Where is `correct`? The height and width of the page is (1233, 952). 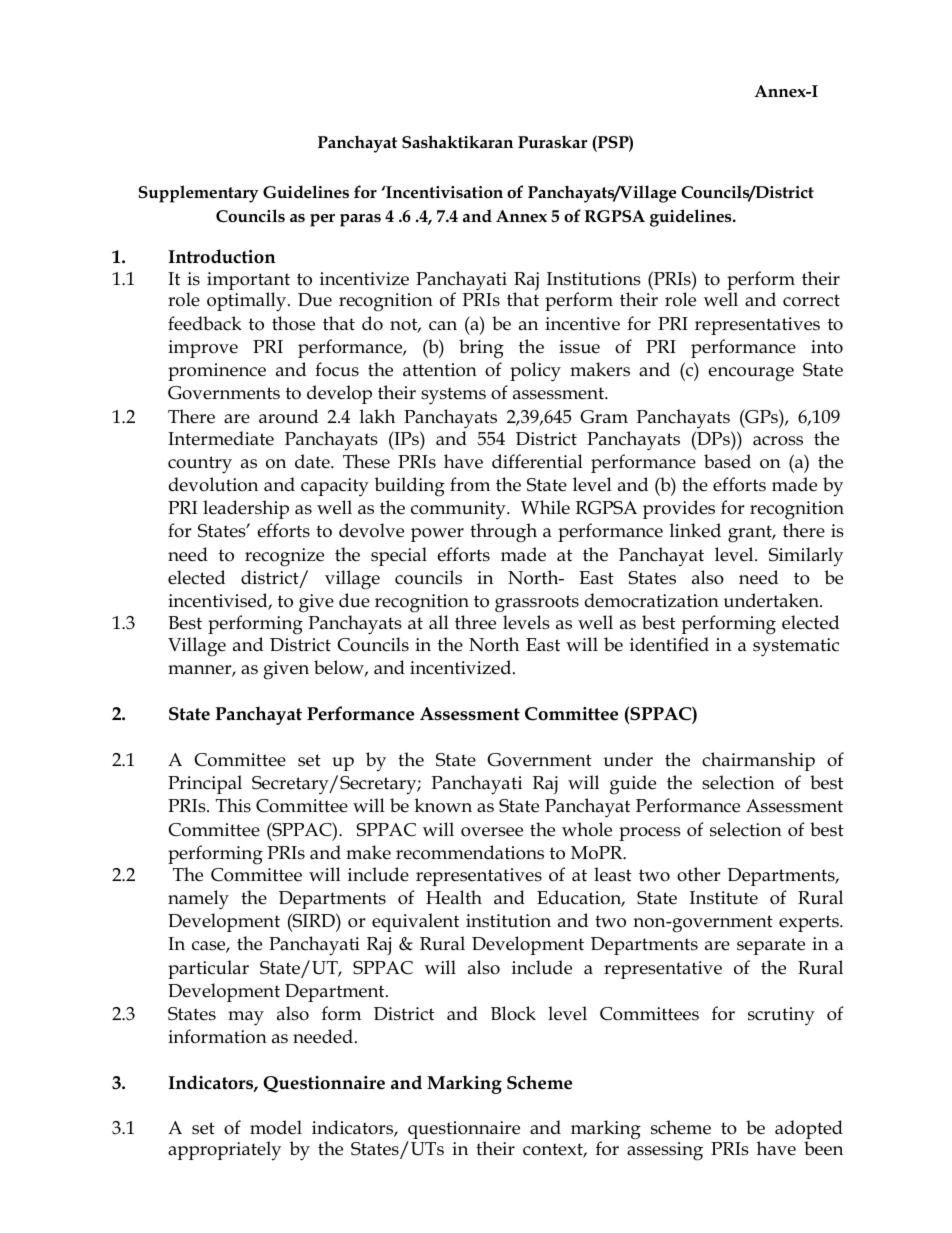
correct is located at coordinates (811, 300).
